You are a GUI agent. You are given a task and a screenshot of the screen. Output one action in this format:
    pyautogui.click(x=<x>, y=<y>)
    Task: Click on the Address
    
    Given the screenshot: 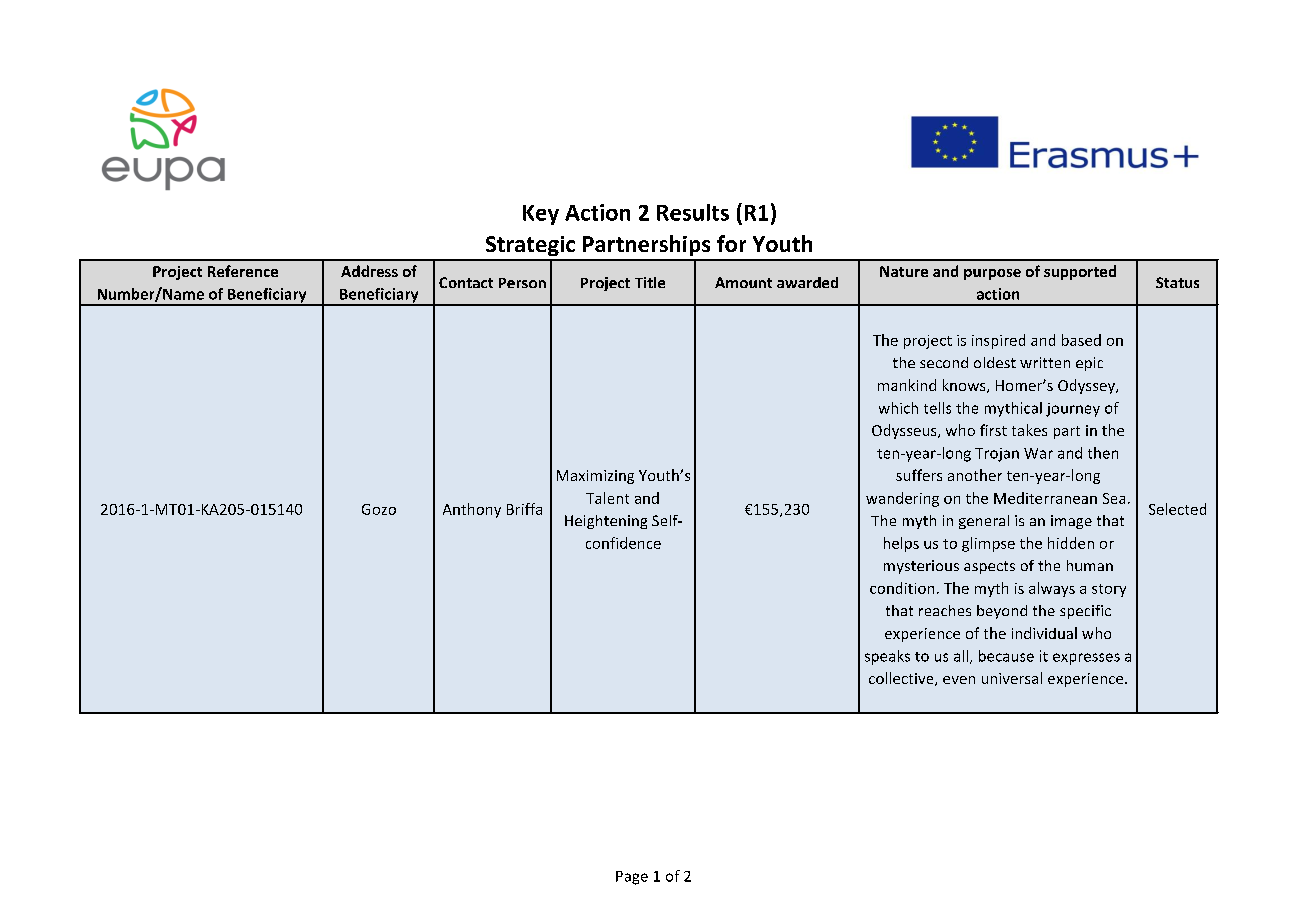 What is the action you would take?
    pyautogui.click(x=369, y=271)
